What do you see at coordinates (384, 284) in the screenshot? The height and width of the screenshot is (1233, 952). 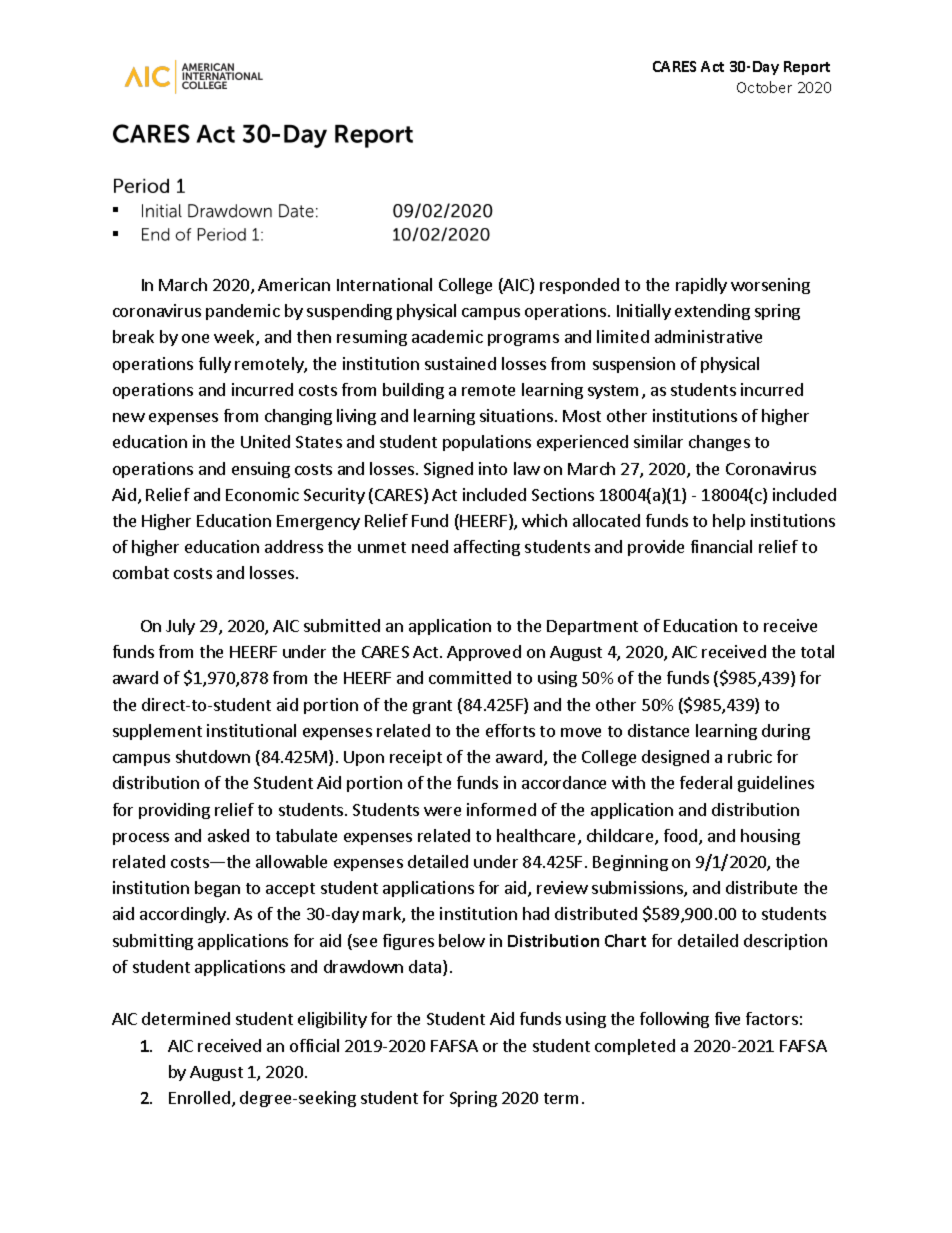 I see `International` at bounding box center [384, 284].
